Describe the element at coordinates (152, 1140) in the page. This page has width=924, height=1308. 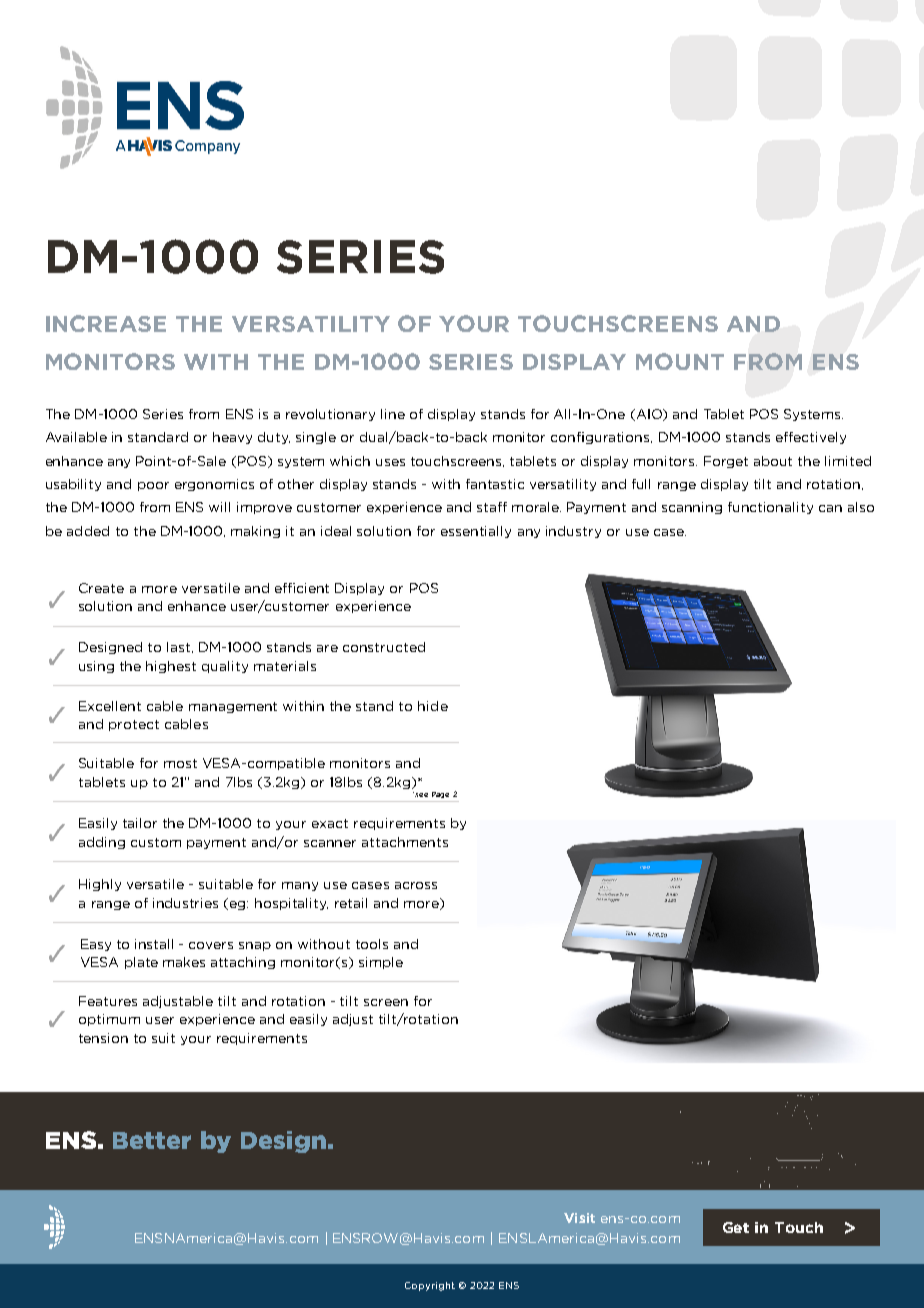
I see `Better` at that location.
